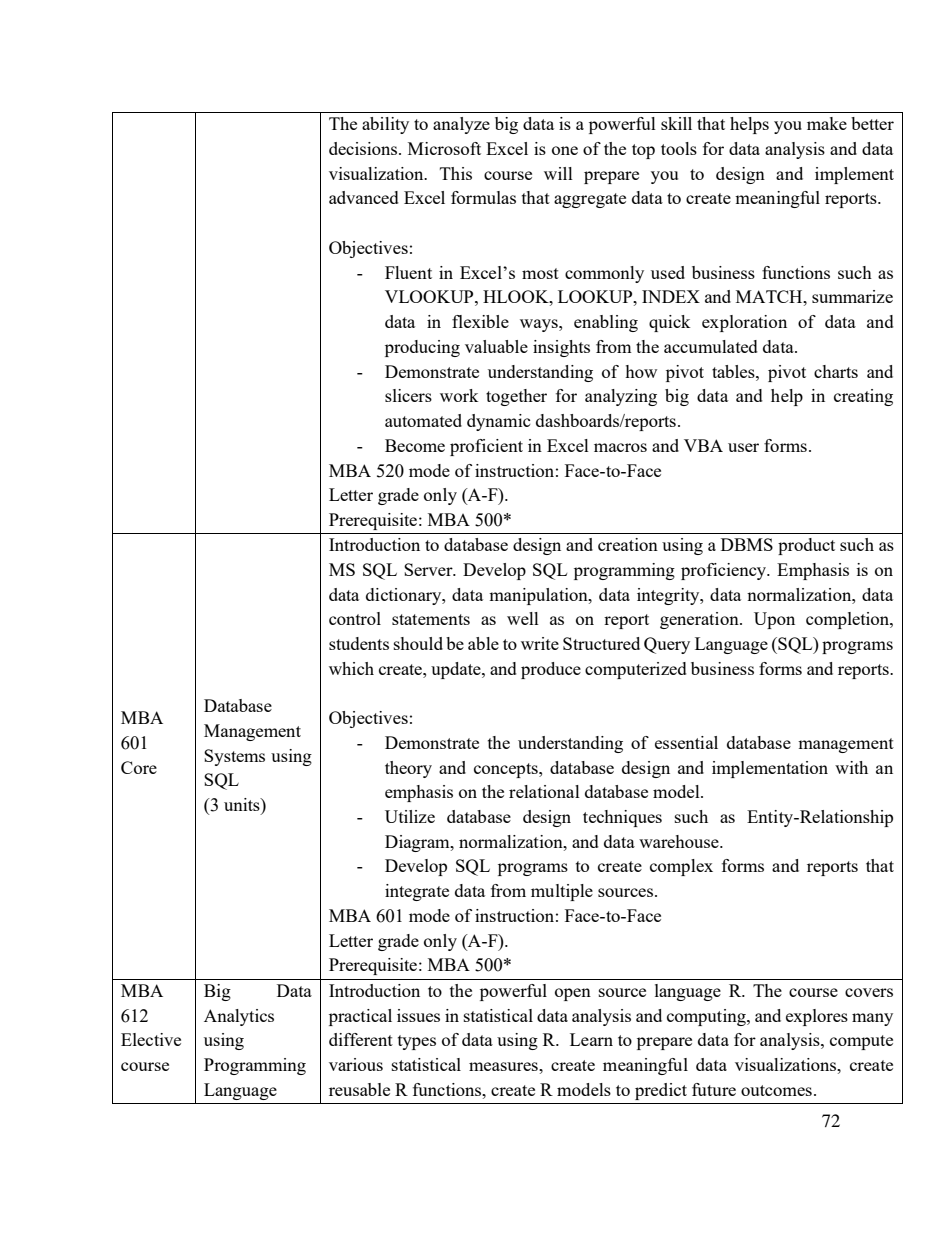  I want to click on concepts, so click(507, 770).
